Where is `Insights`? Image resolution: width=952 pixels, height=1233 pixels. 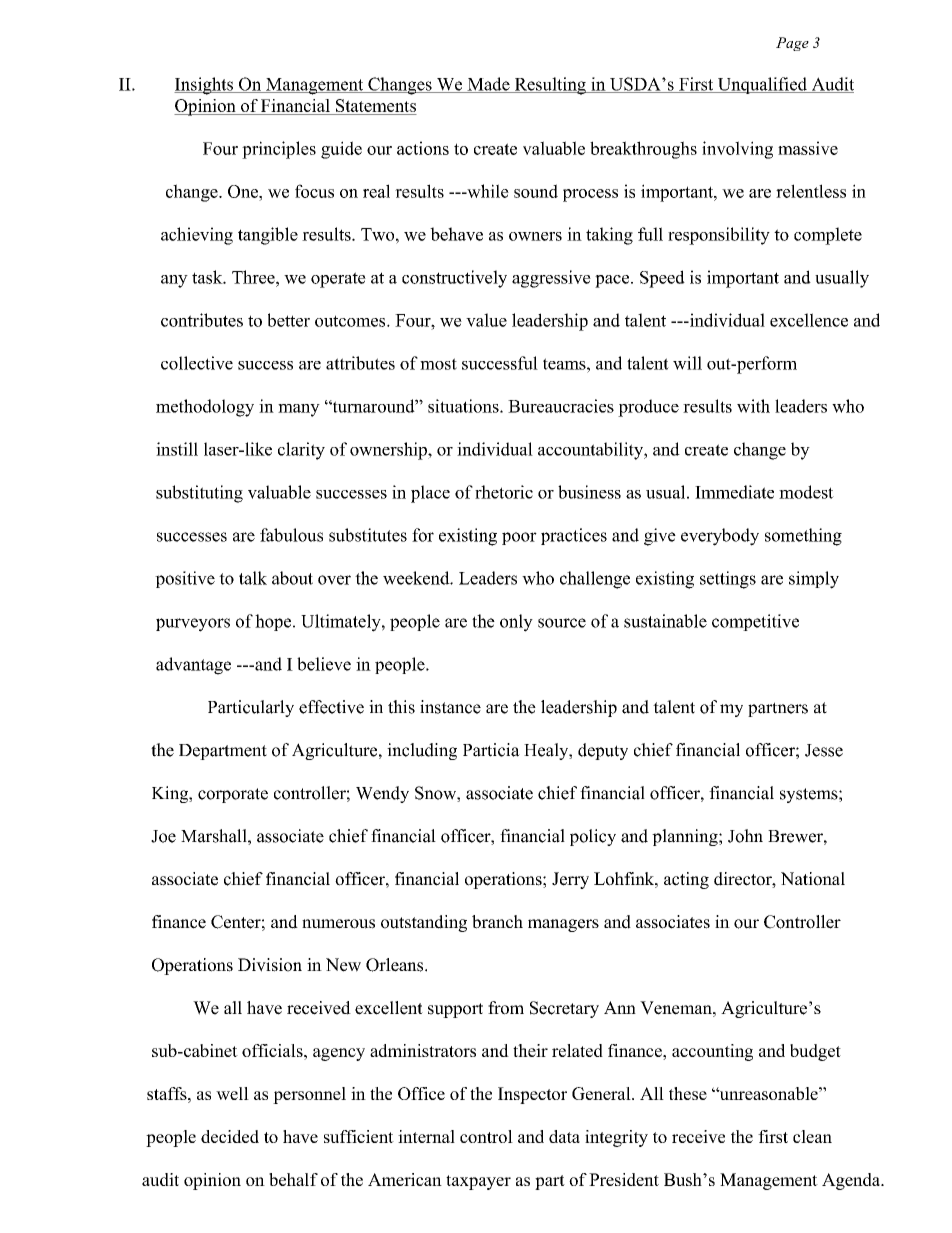
Insights is located at coordinates (204, 86).
